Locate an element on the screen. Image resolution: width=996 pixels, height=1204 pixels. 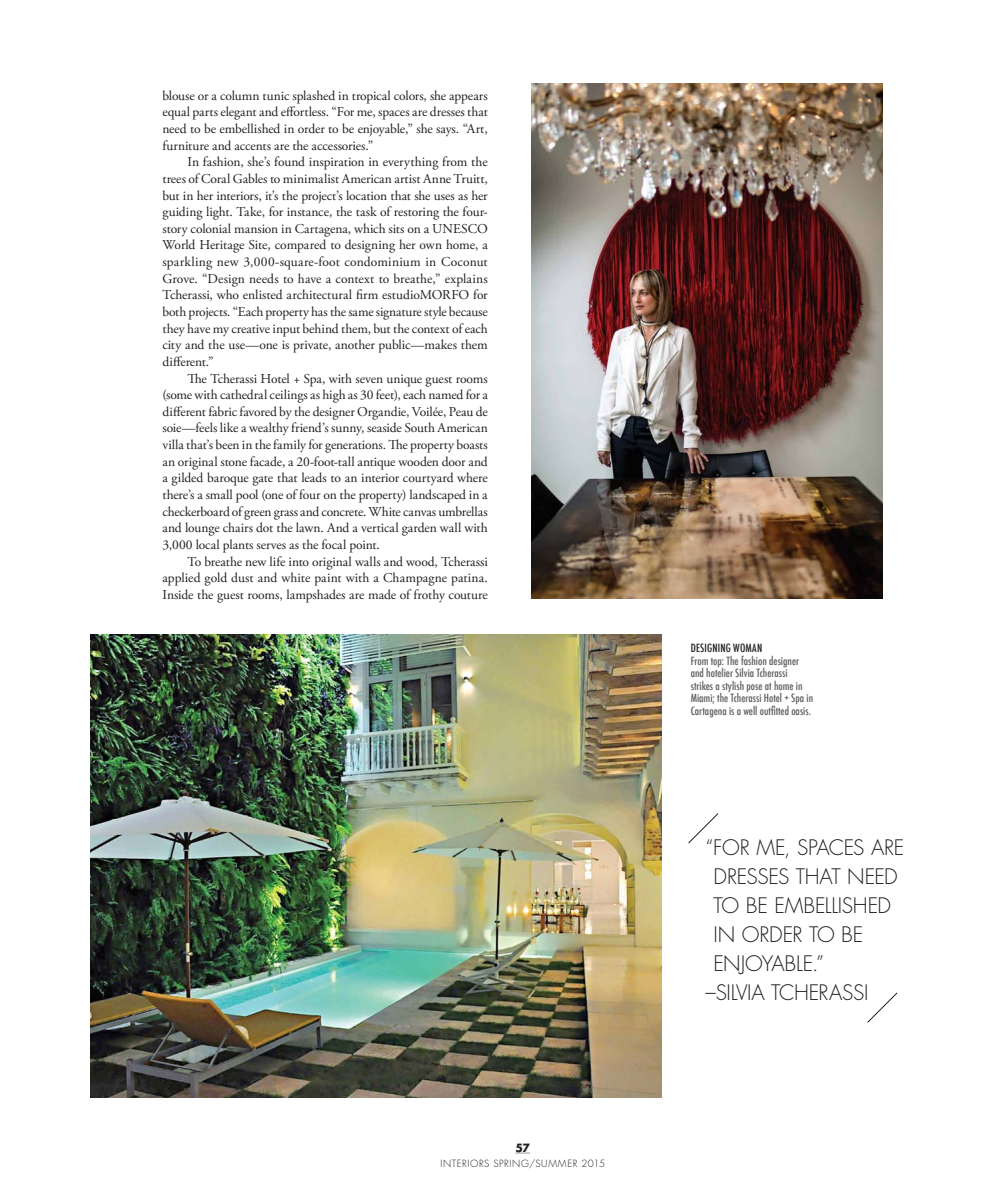
because is located at coordinates (468, 311).
